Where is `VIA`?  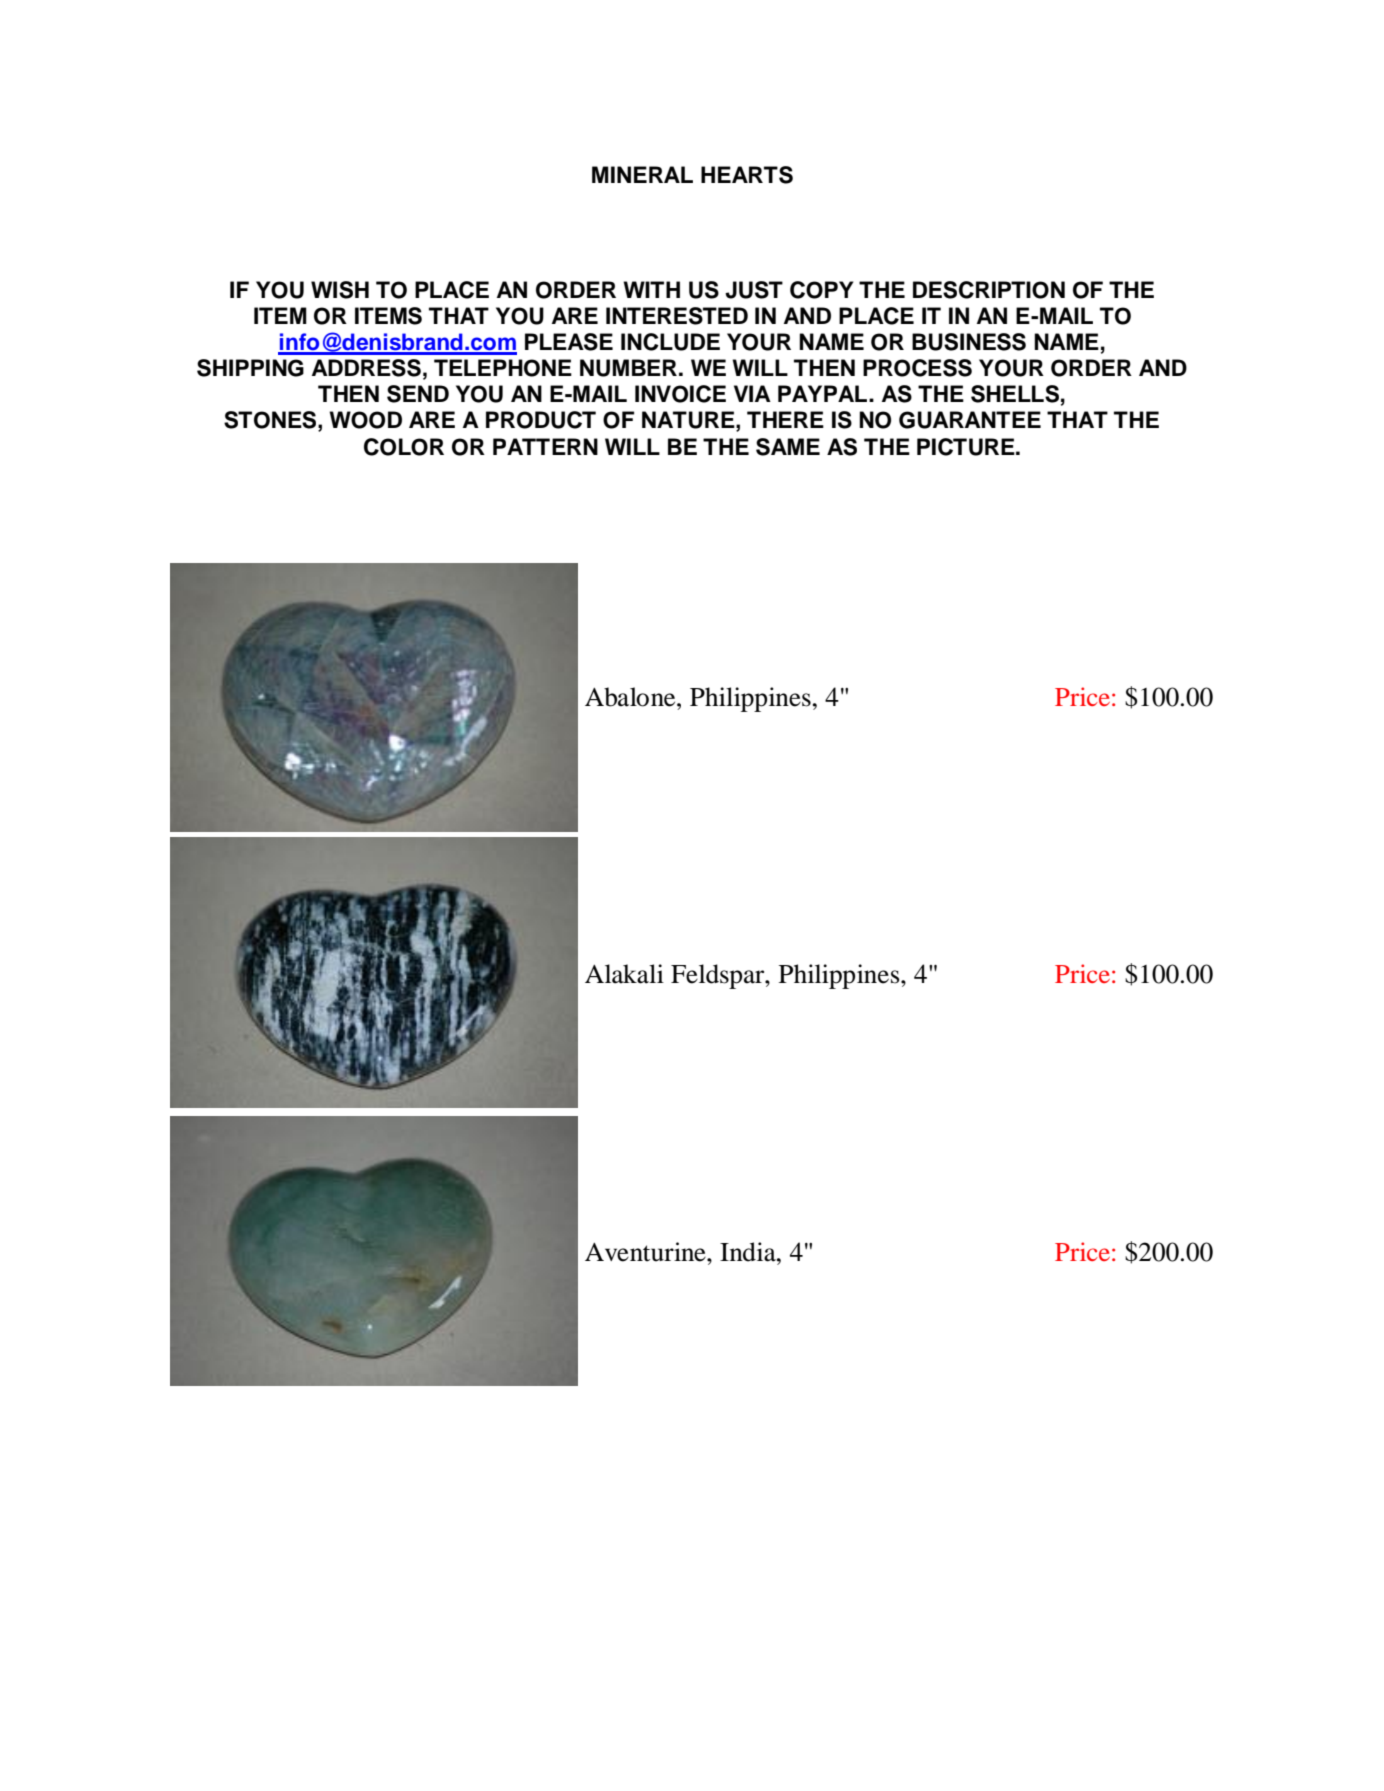 VIA is located at coordinates (752, 393).
